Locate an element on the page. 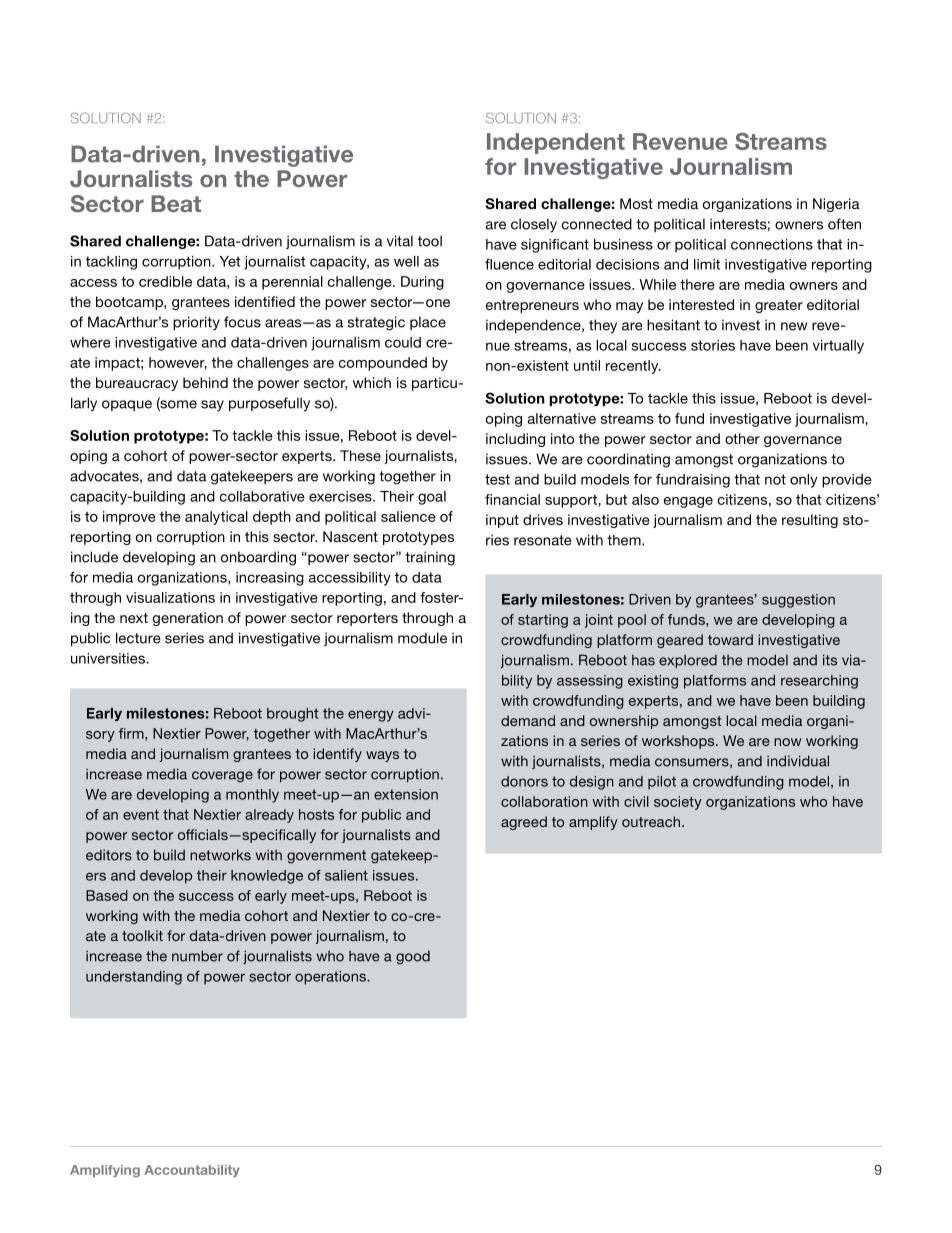 The height and width of the image is (1233, 952). training is located at coordinates (430, 558).
